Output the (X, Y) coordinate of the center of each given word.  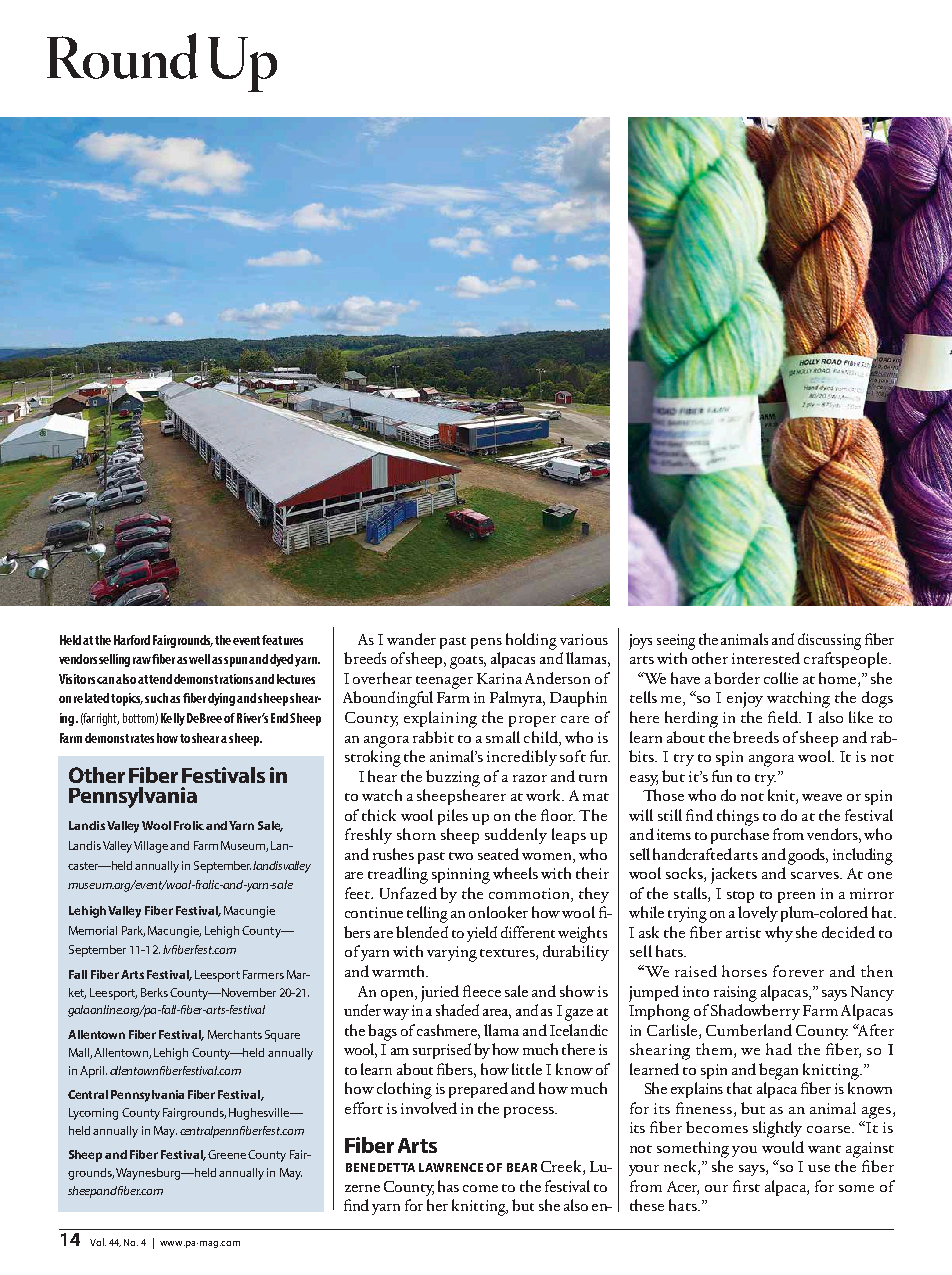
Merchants (235, 1034)
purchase (740, 836)
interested (766, 658)
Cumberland (749, 1030)
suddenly (516, 836)
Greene (227, 1154)
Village (151, 847)
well (199, 659)
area (497, 1014)
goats (468, 662)
